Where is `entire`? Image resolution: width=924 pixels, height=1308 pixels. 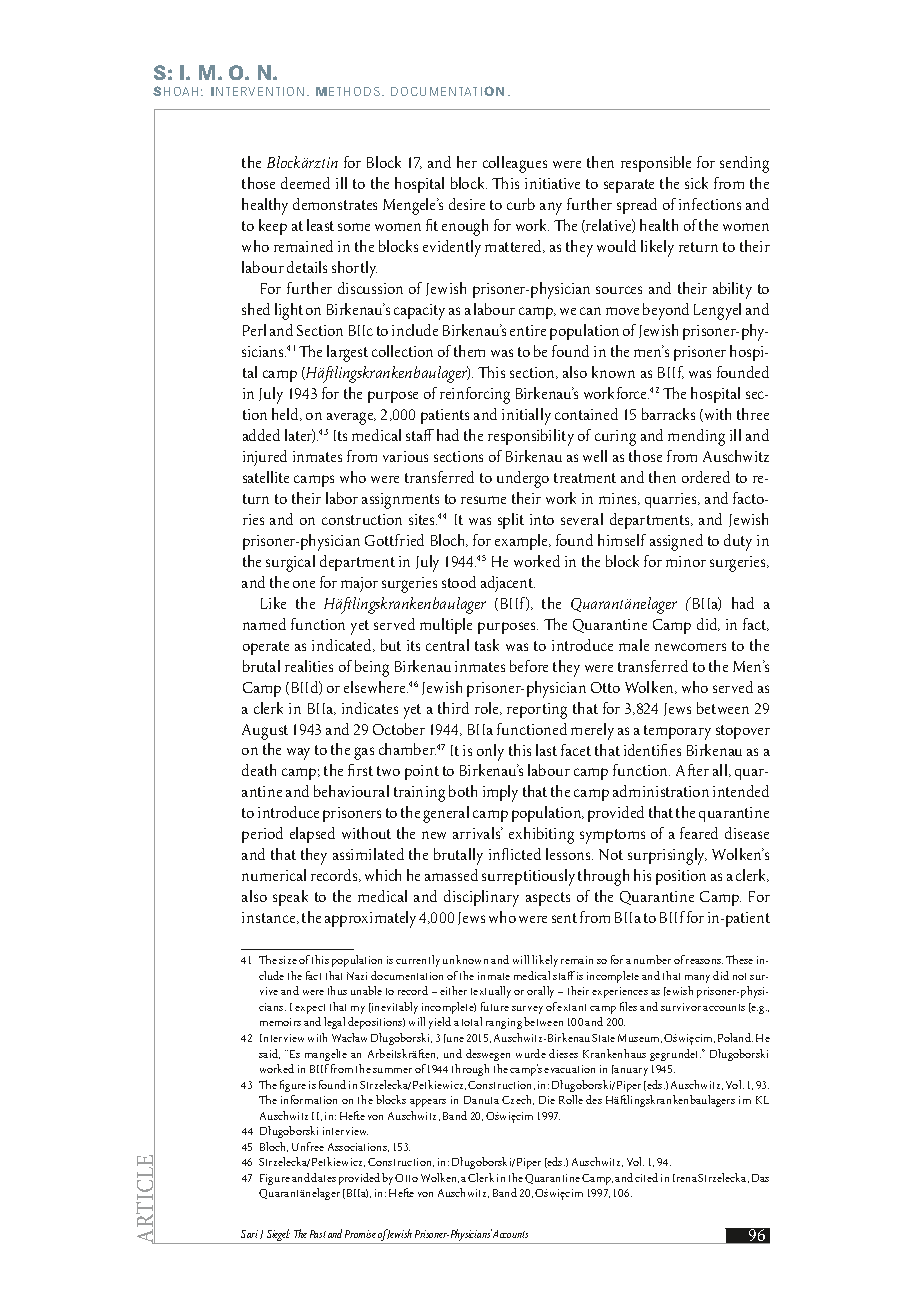 entire is located at coordinates (528, 330).
